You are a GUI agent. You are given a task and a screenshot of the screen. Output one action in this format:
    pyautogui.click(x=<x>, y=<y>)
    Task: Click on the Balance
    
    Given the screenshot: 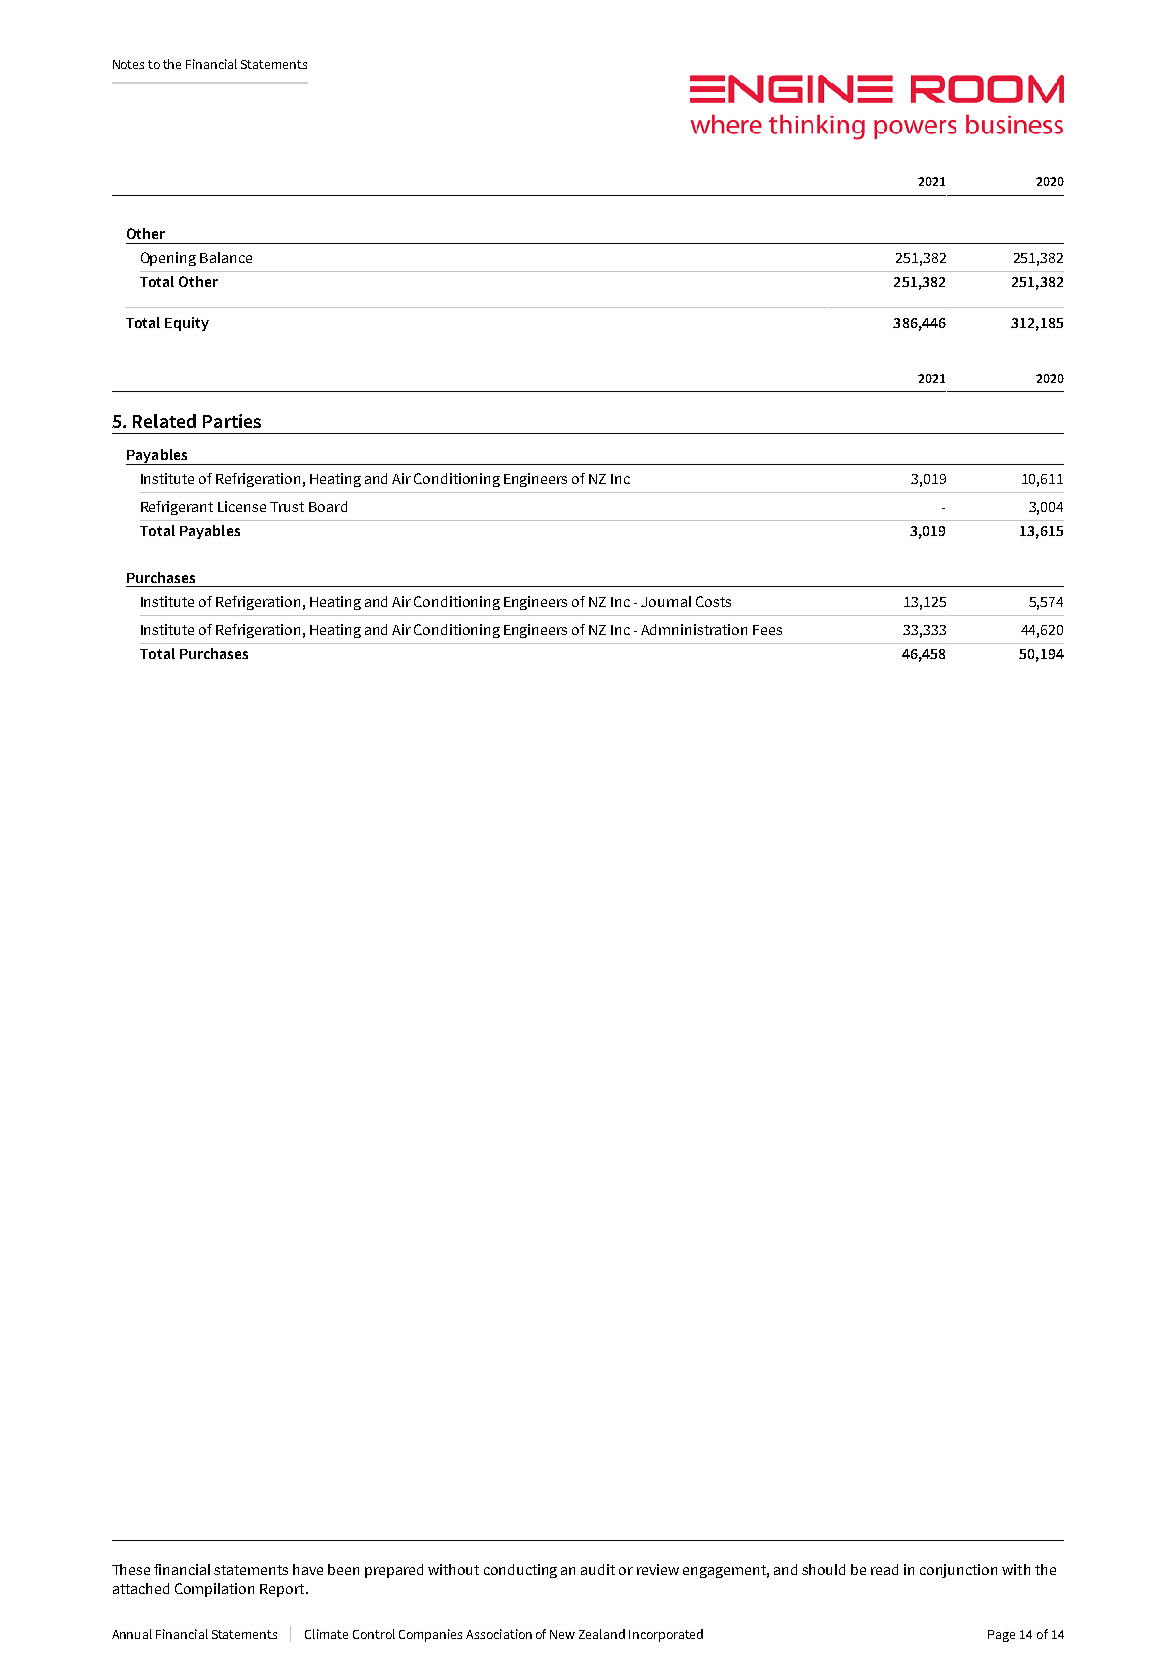 What is the action you would take?
    pyautogui.click(x=226, y=257)
